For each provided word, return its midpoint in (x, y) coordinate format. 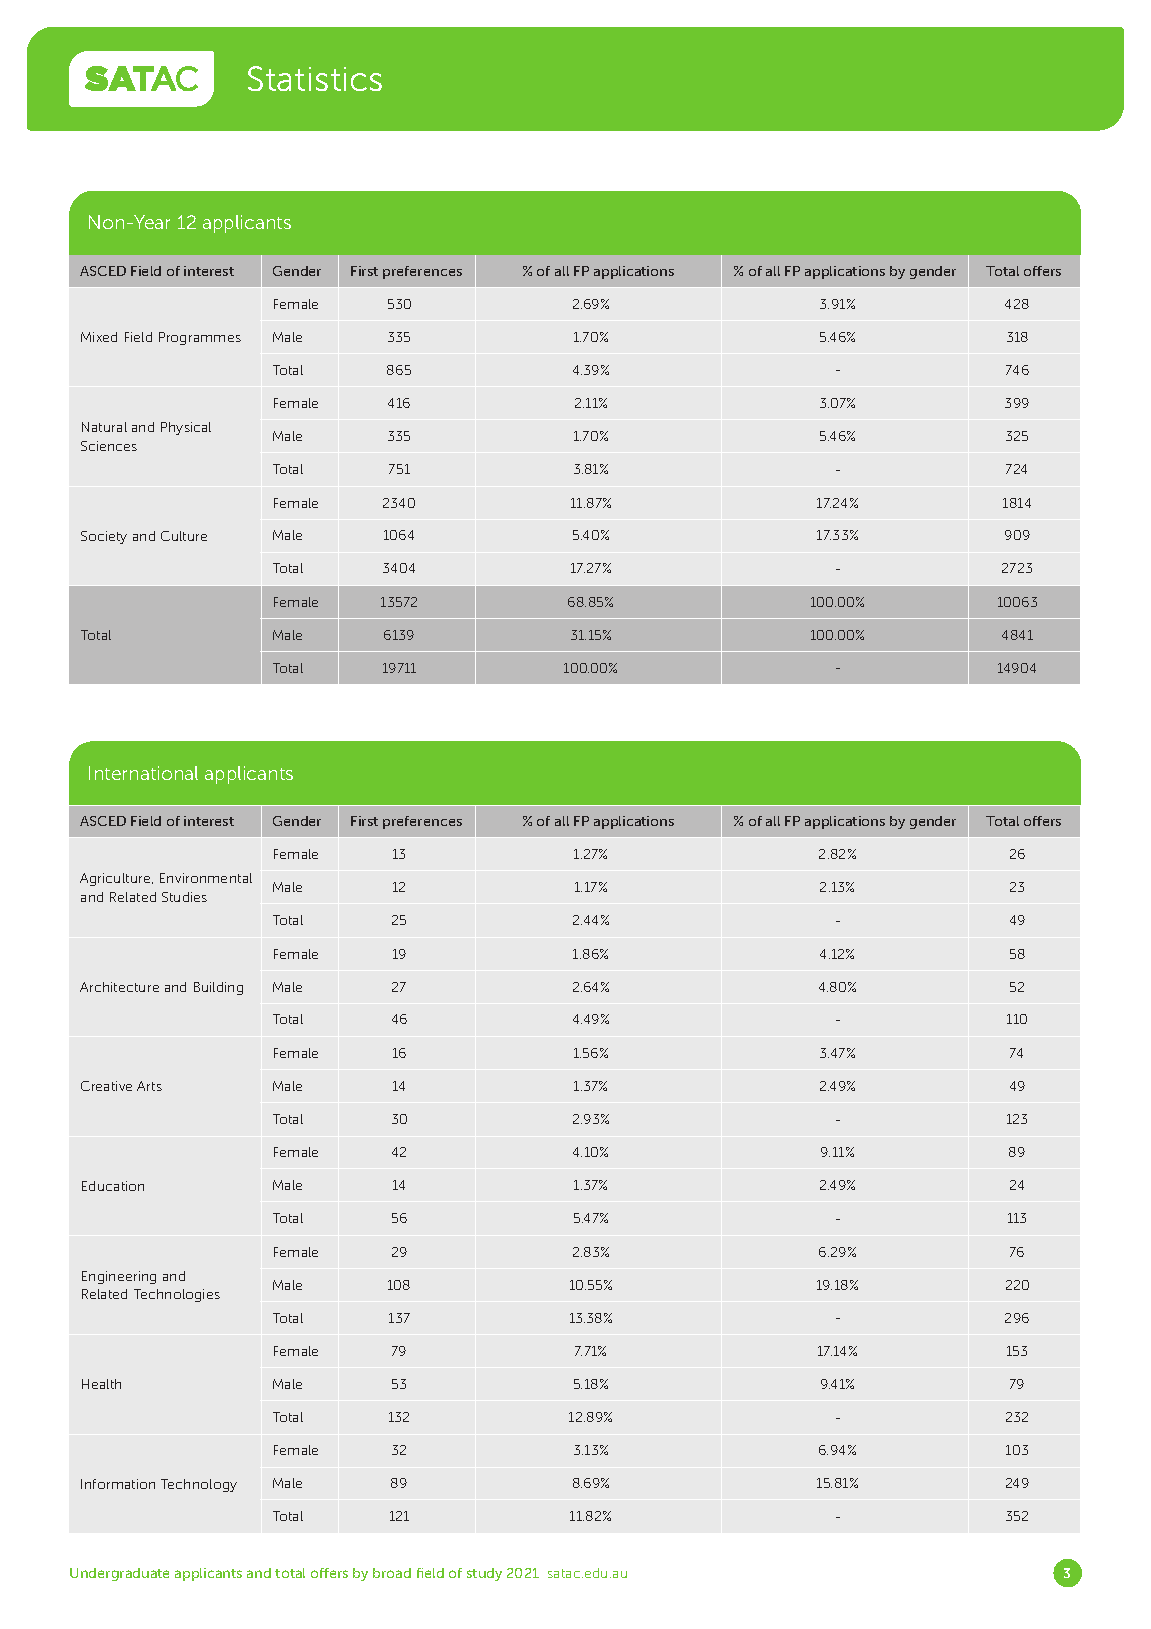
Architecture (119, 987)
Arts (149, 1086)
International (143, 773)
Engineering (119, 1277)
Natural (104, 427)
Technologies (177, 1295)
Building (218, 988)
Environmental (206, 878)
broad (392, 1573)
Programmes (200, 338)
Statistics (315, 78)
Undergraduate (119, 1574)
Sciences (109, 446)
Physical (186, 428)
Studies (184, 897)
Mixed (99, 337)
